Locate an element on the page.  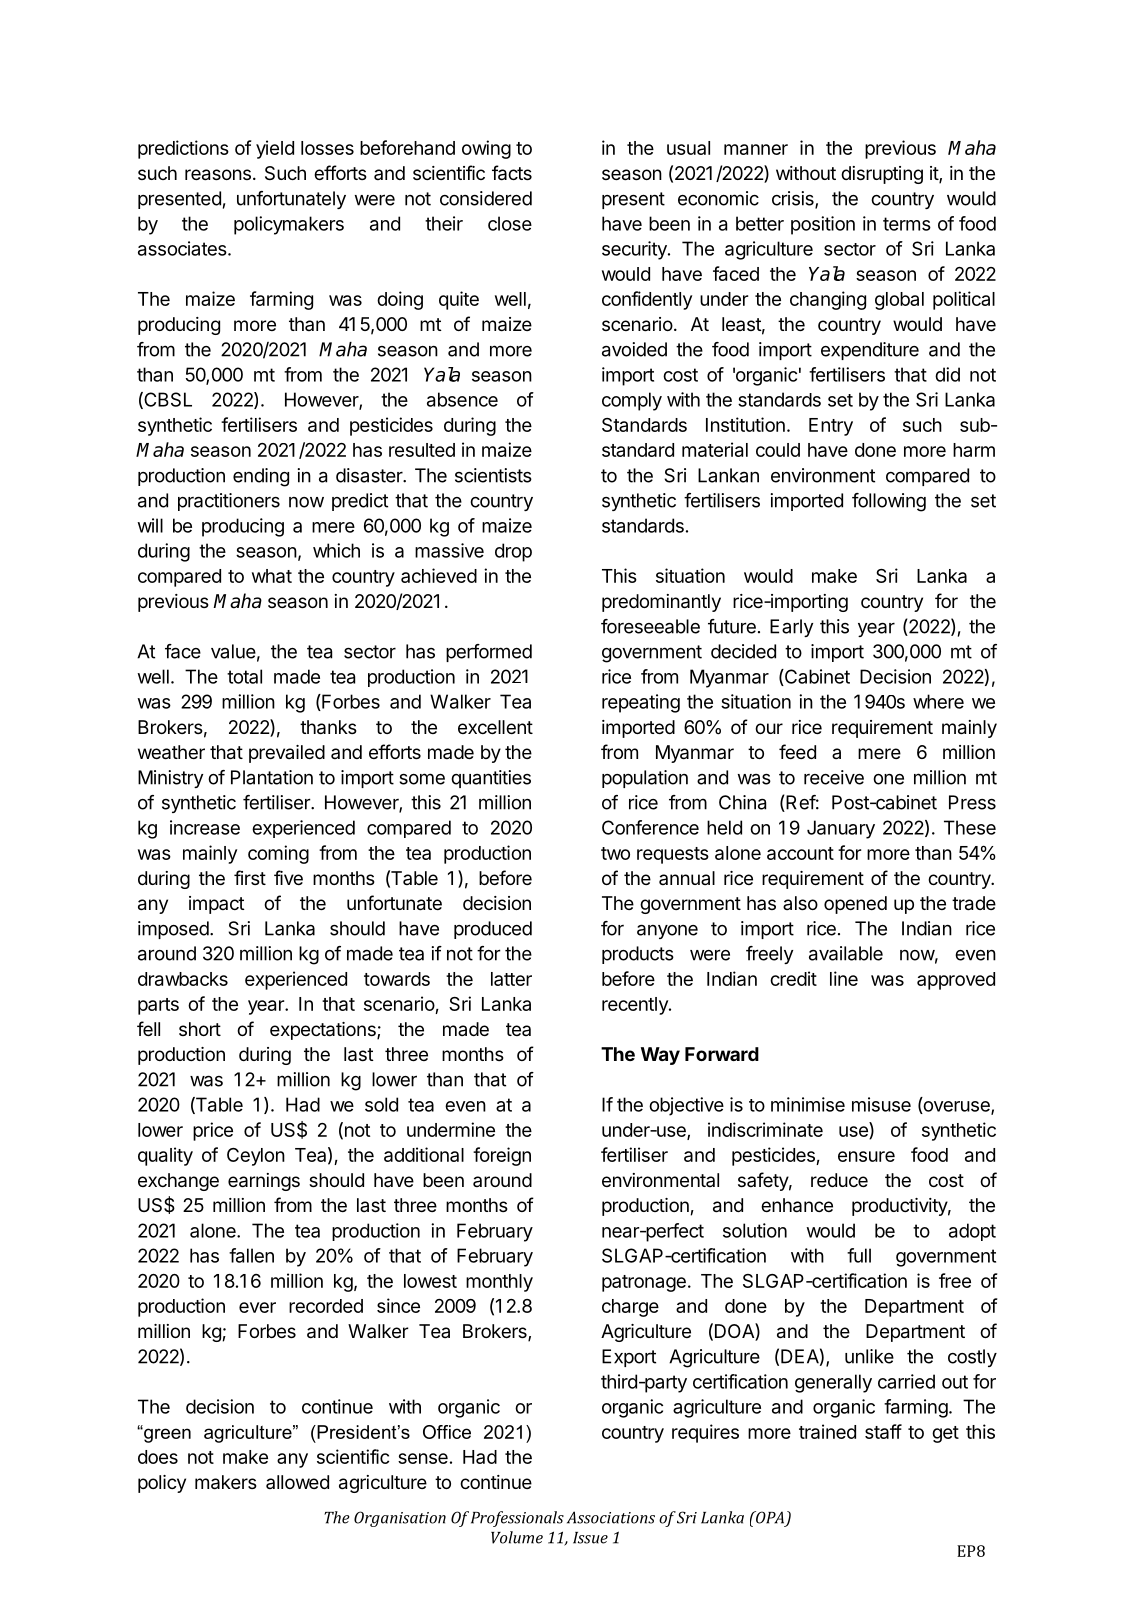
allowed is located at coordinates (297, 1482).
